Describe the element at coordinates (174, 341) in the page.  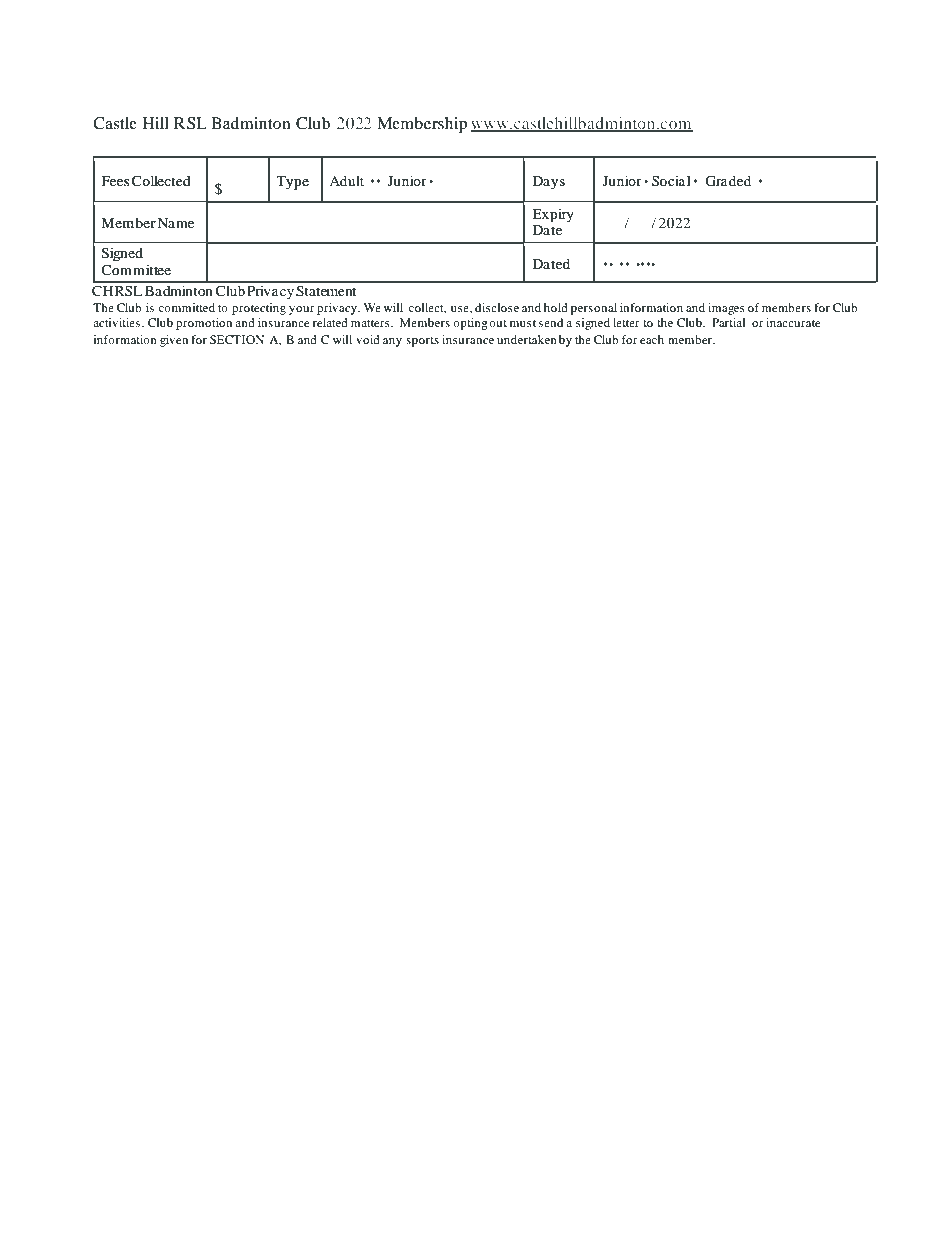
I see `given` at that location.
